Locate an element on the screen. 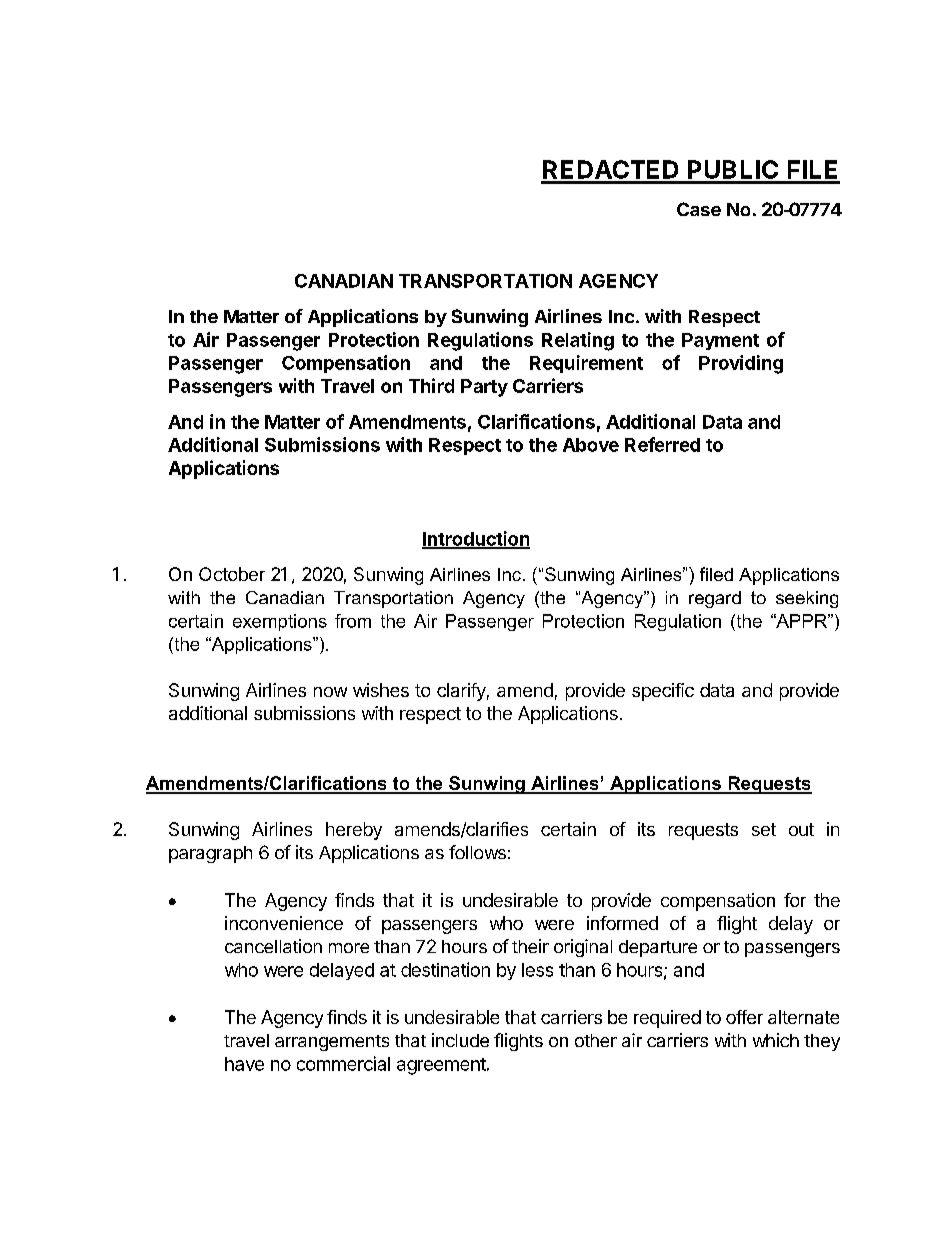 The height and width of the screenshot is (1233, 952). hereby is located at coordinates (354, 831).
